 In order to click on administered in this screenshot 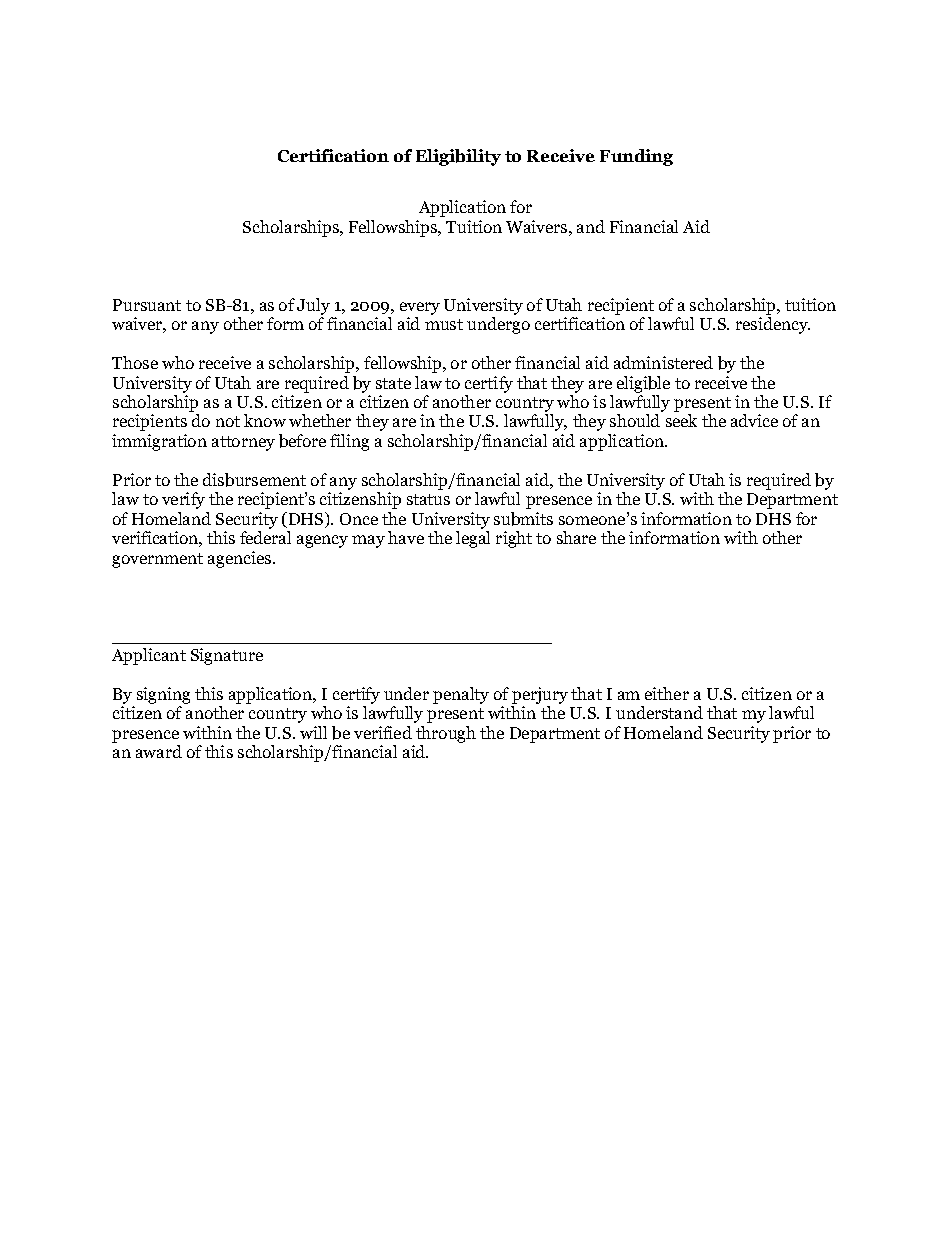, I will do `click(663, 362)`.
